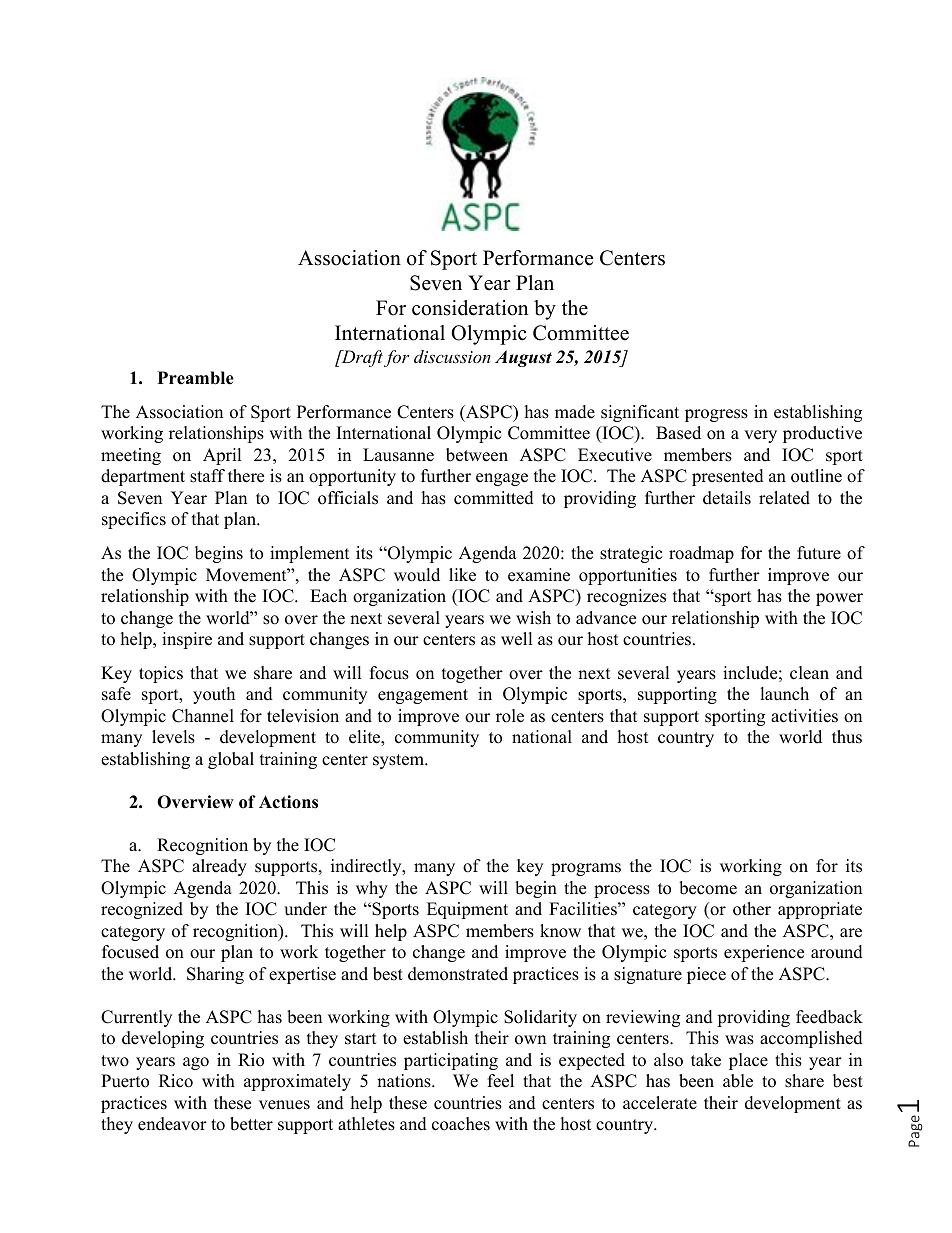 Image resolution: width=952 pixels, height=1233 pixels. I want to click on progress, so click(716, 415).
